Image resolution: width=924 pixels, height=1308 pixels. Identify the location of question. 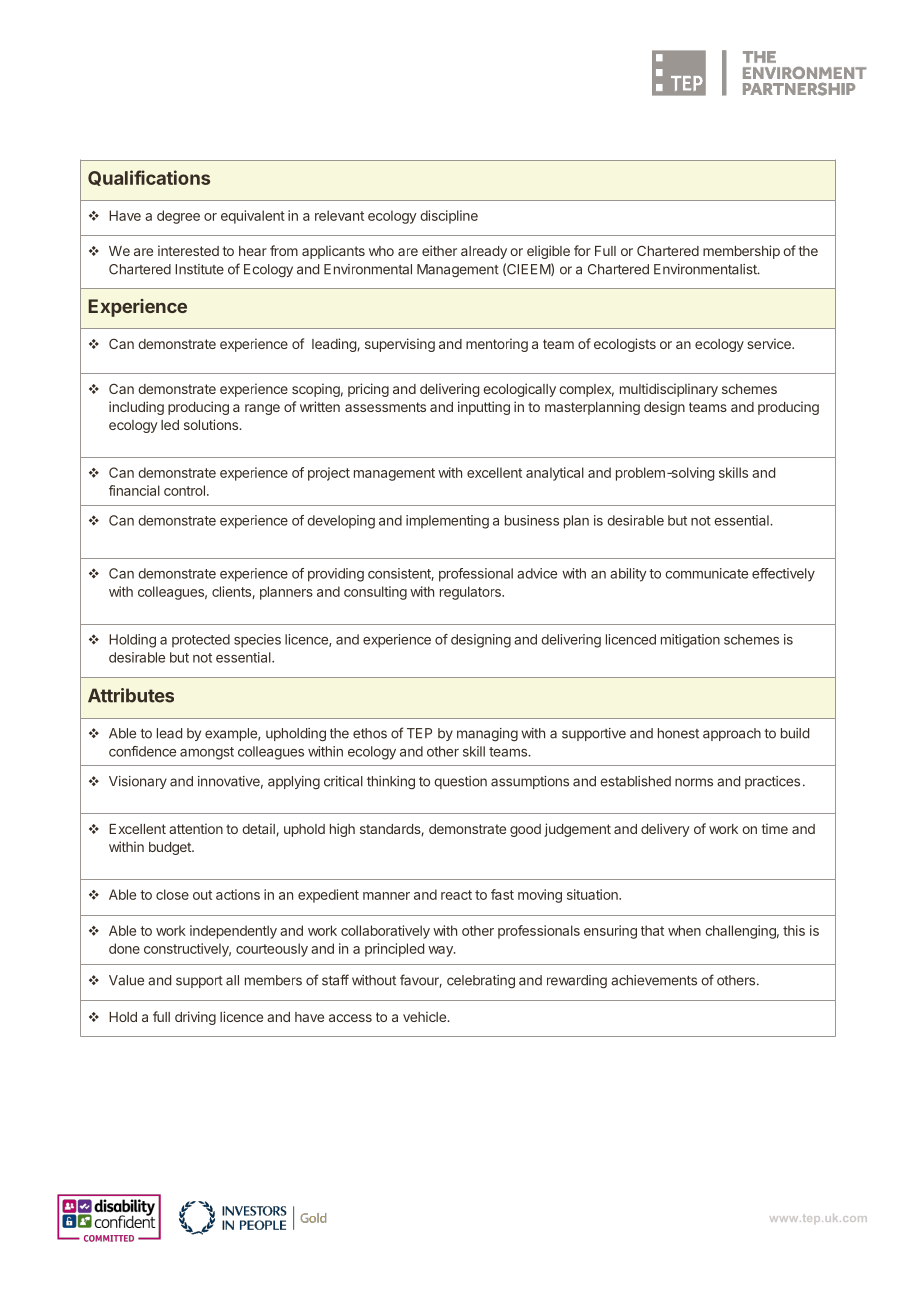
(460, 782).
